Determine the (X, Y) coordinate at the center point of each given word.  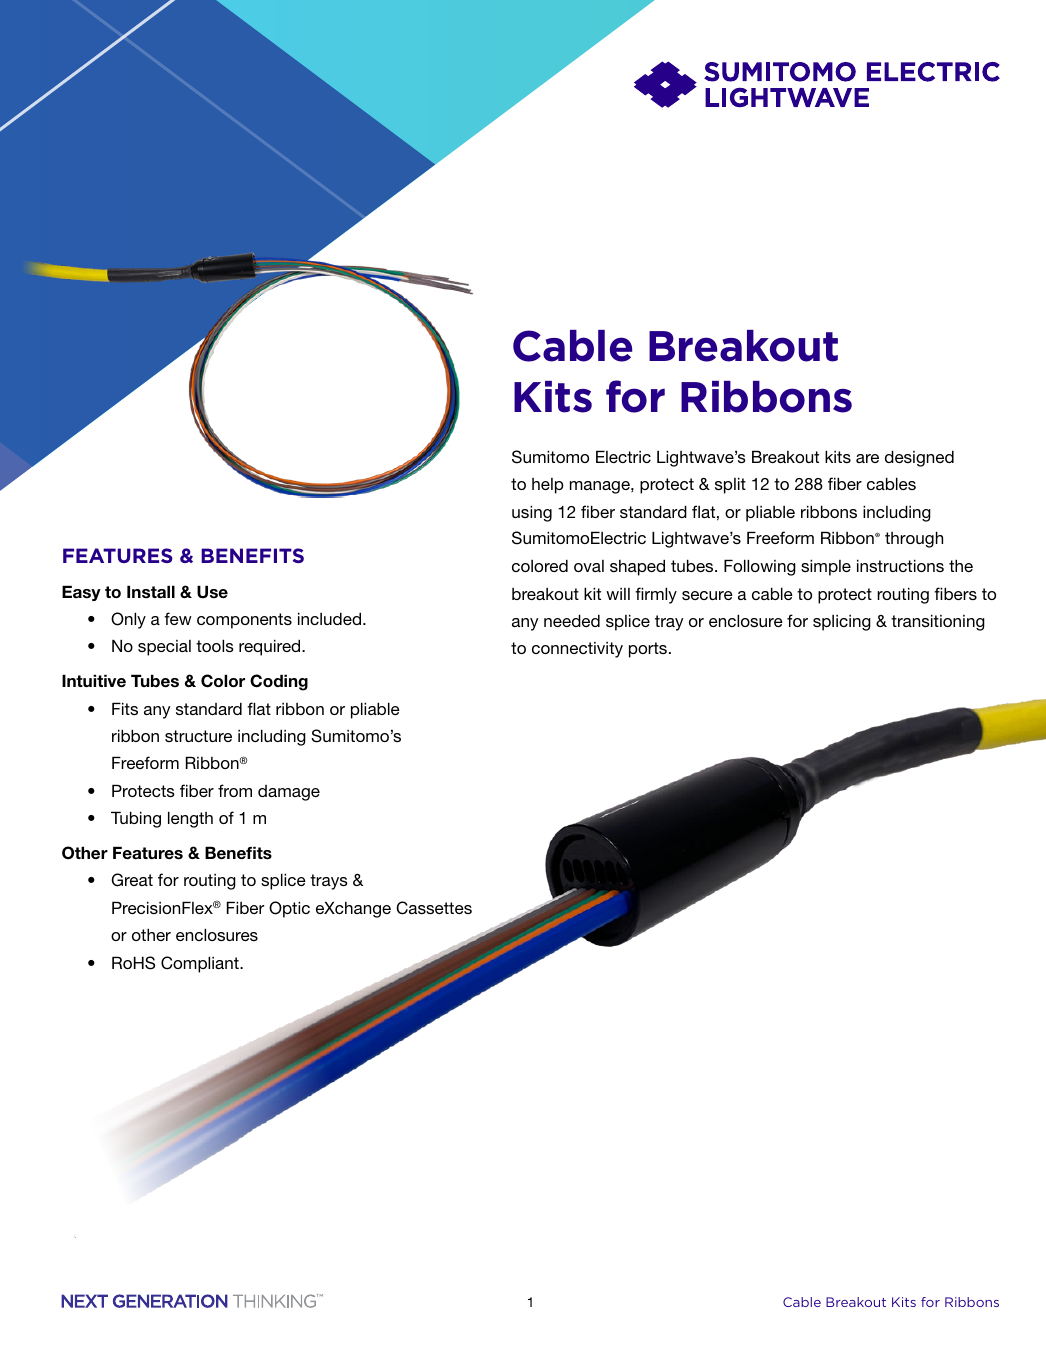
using (532, 513)
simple (826, 567)
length (190, 819)
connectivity (577, 650)
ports (648, 650)
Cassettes (434, 908)
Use (212, 592)
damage (289, 793)
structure (198, 736)
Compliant (201, 964)
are (867, 458)
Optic (289, 909)
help (548, 486)
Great (132, 880)
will (618, 594)
